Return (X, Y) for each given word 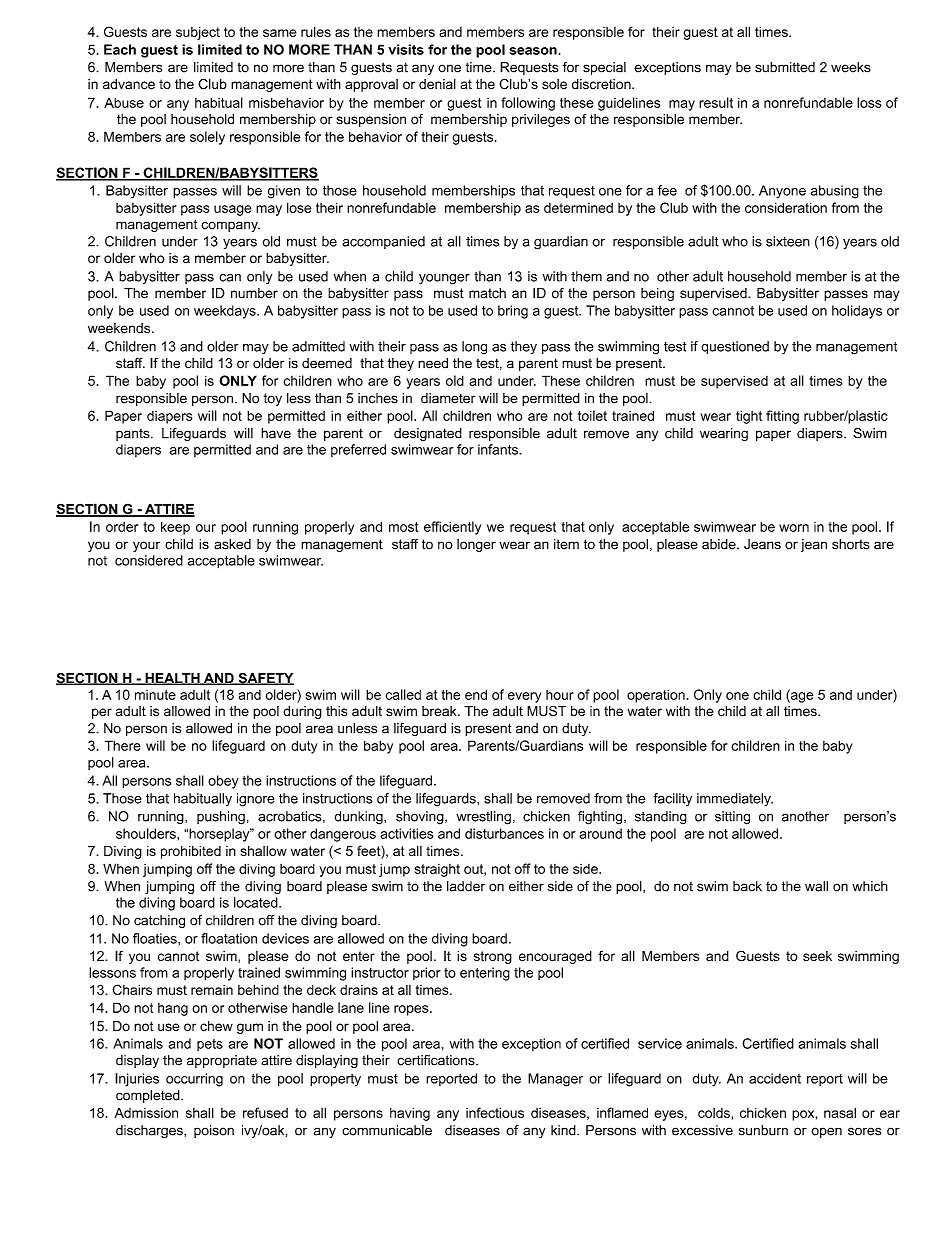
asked (232, 544)
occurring (194, 1080)
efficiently (452, 528)
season (533, 51)
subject (198, 33)
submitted (785, 67)
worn (794, 528)
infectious (495, 1112)
